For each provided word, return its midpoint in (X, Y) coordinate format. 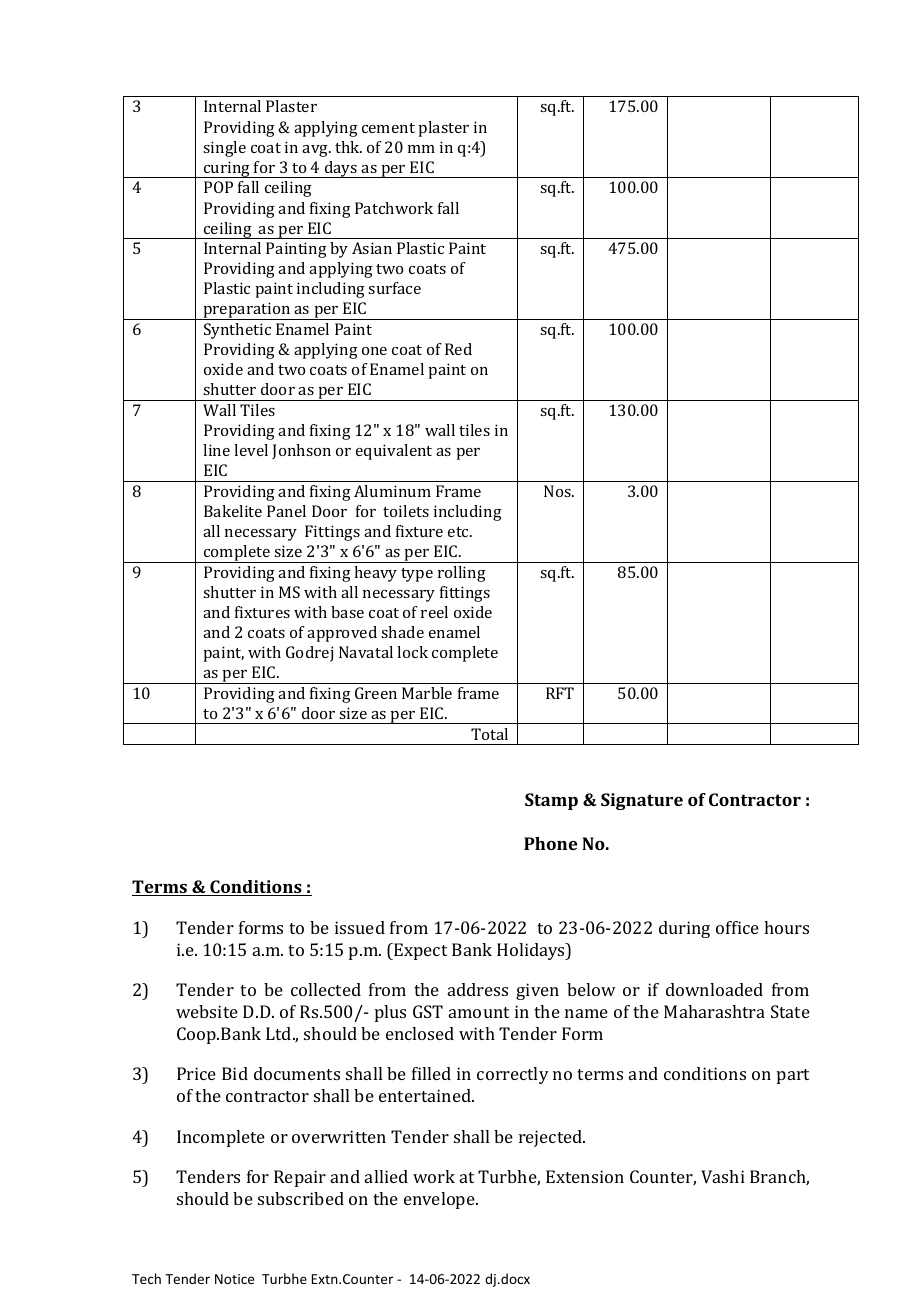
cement (388, 128)
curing (227, 169)
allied (386, 1176)
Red (458, 349)
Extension (585, 1176)
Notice (234, 1279)
